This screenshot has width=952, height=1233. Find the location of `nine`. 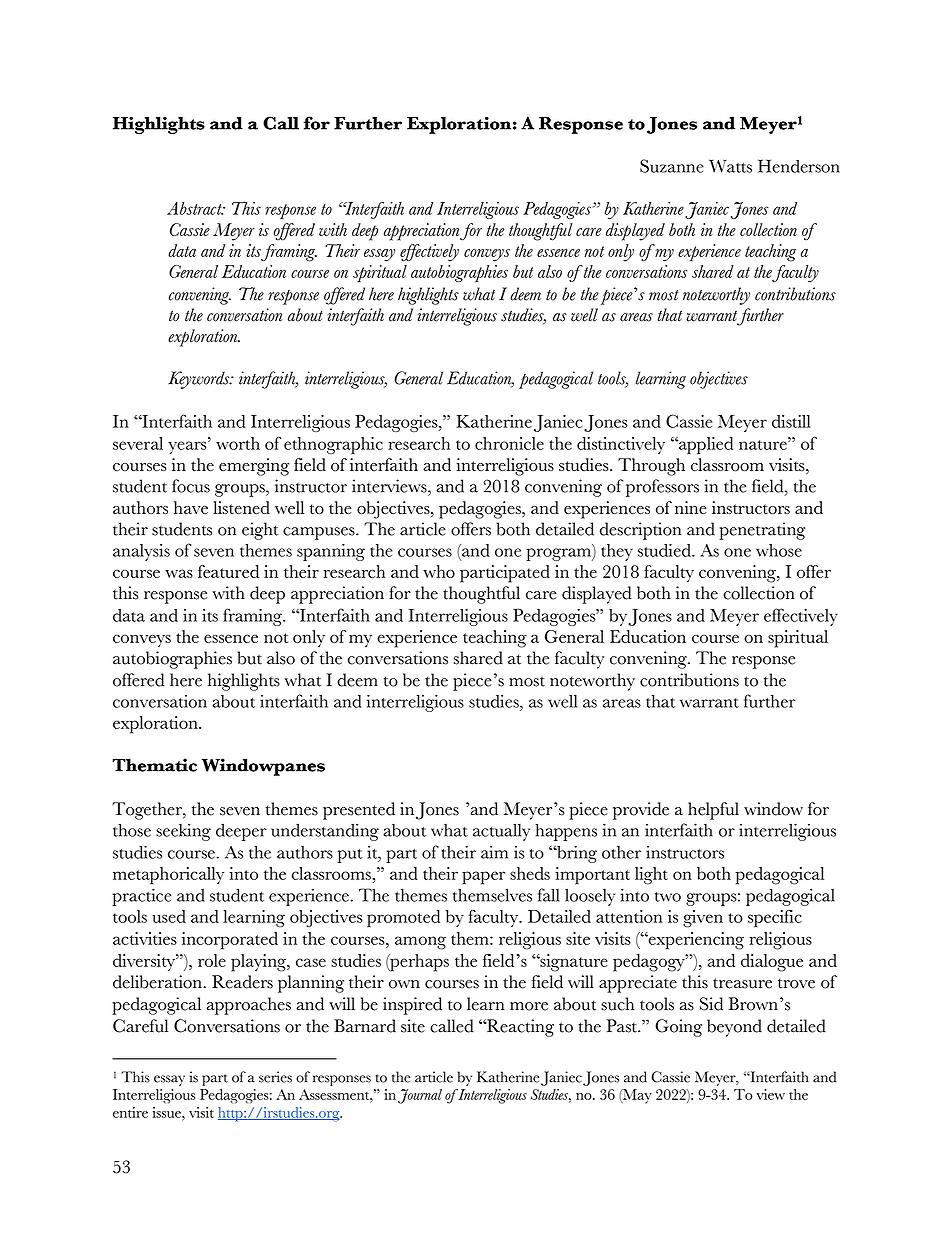

nine is located at coordinates (691, 507).
